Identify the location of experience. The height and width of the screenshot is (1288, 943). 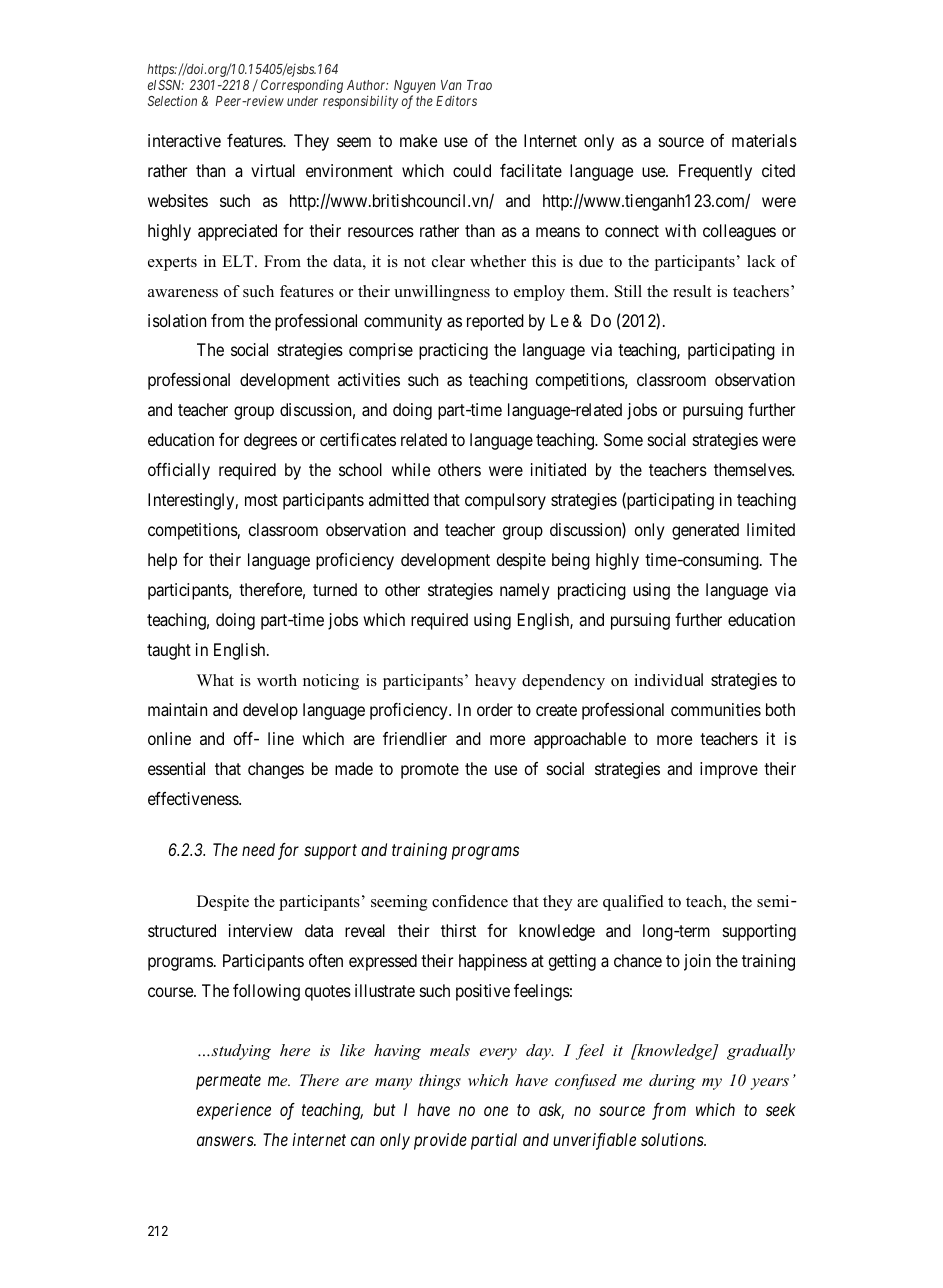
(234, 1111).
